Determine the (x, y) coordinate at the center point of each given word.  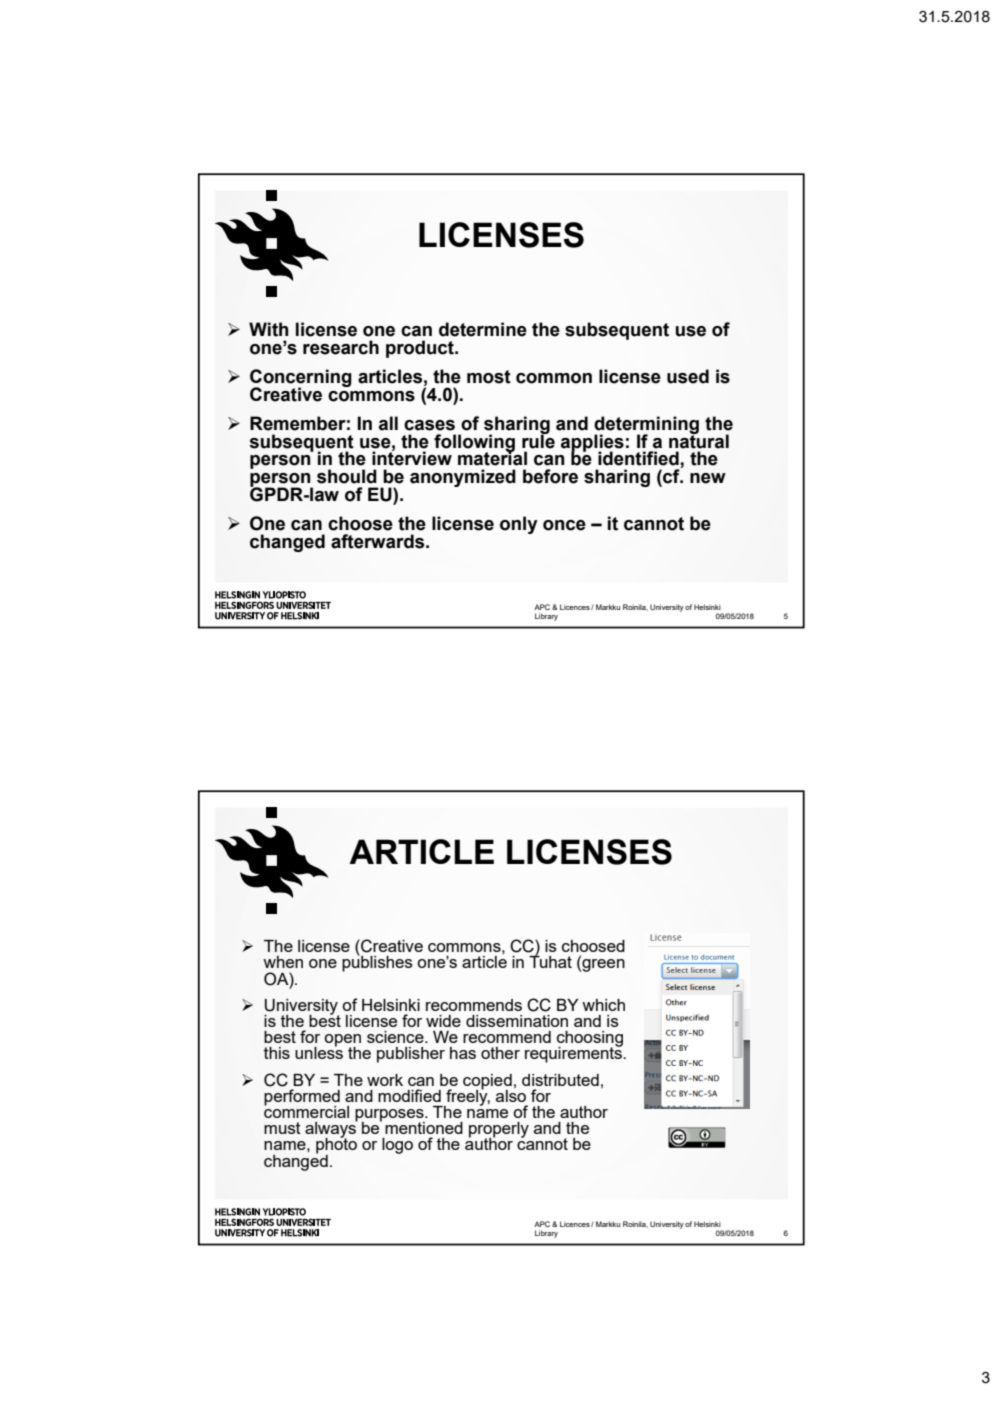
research (341, 347)
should (347, 476)
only (519, 525)
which (603, 1005)
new (708, 478)
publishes (377, 963)
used (688, 376)
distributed (560, 1080)
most (489, 377)
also (511, 1094)
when (283, 962)
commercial (306, 1110)
